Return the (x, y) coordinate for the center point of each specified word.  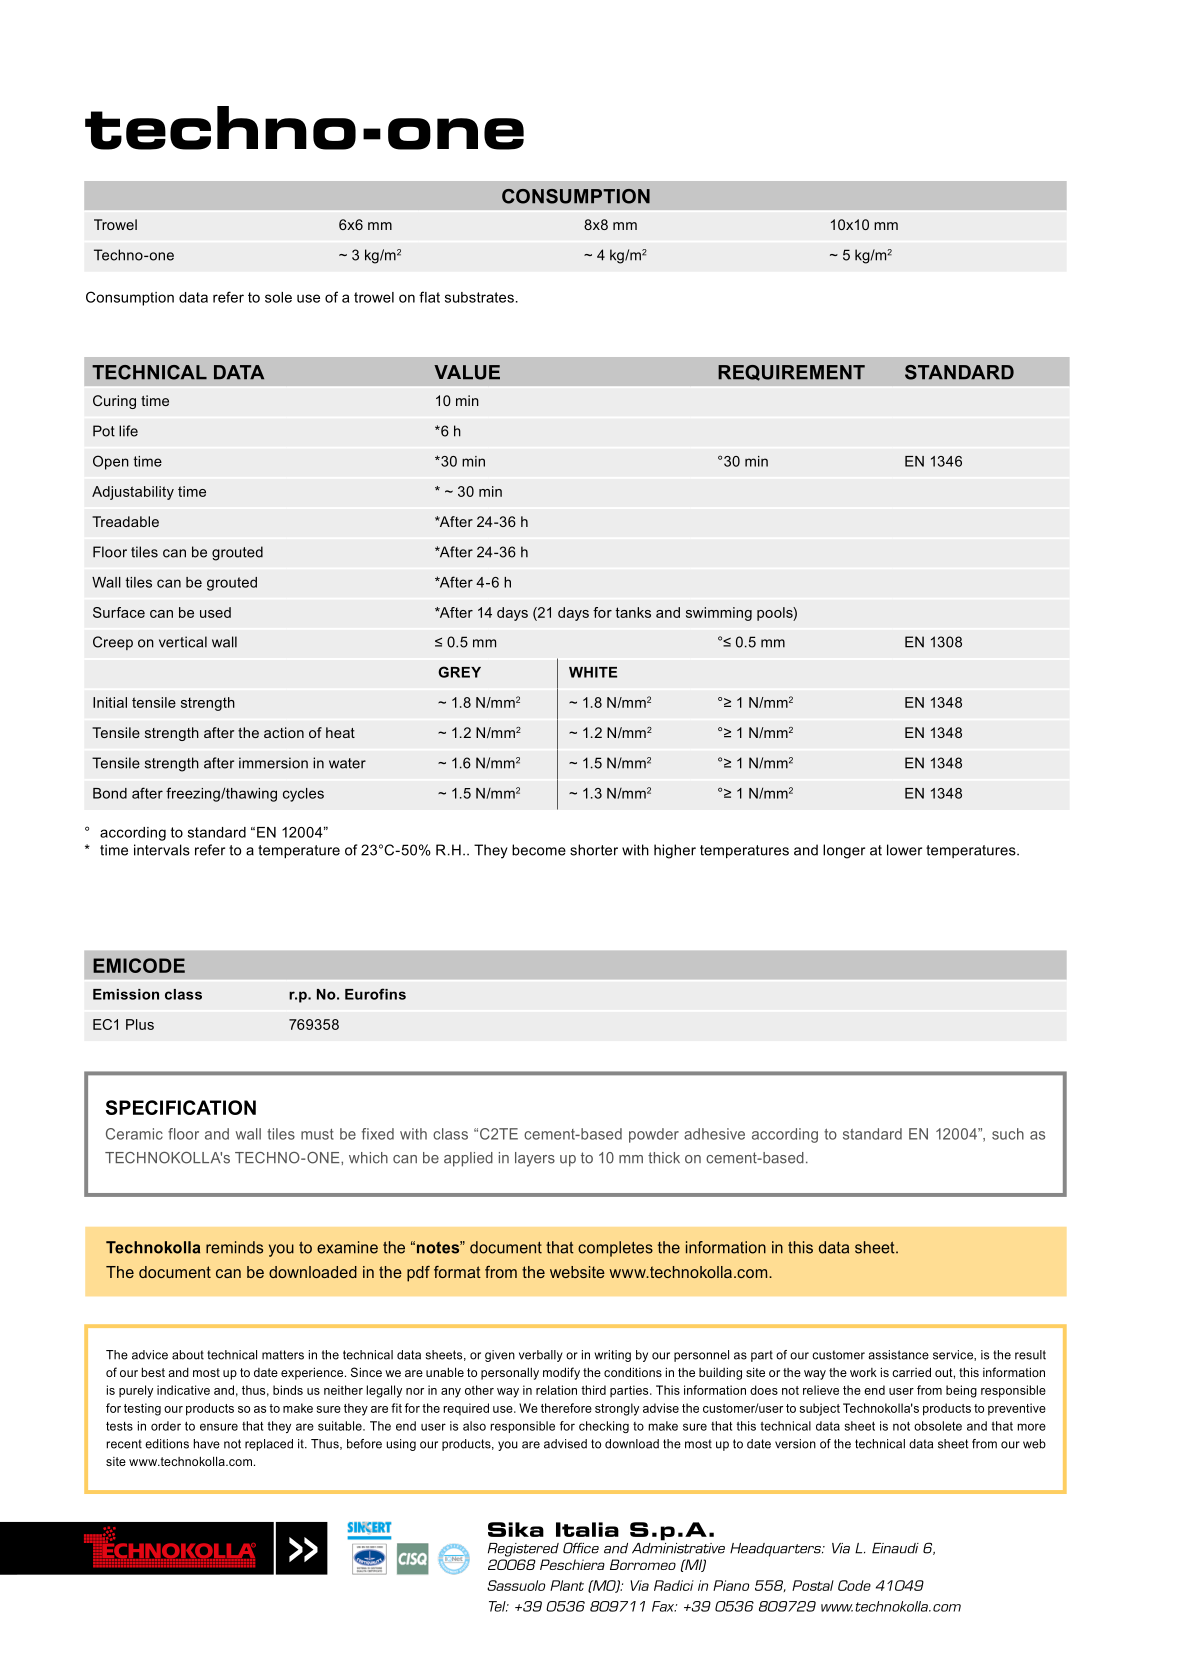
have (207, 1444)
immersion (273, 763)
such (1008, 1134)
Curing (114, 402)
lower (904, 850)
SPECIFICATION (181, 1107)
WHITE (593, 672)
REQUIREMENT (791, 373)
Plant (567, 1585)
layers (535, 1159)
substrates (479, 297)
